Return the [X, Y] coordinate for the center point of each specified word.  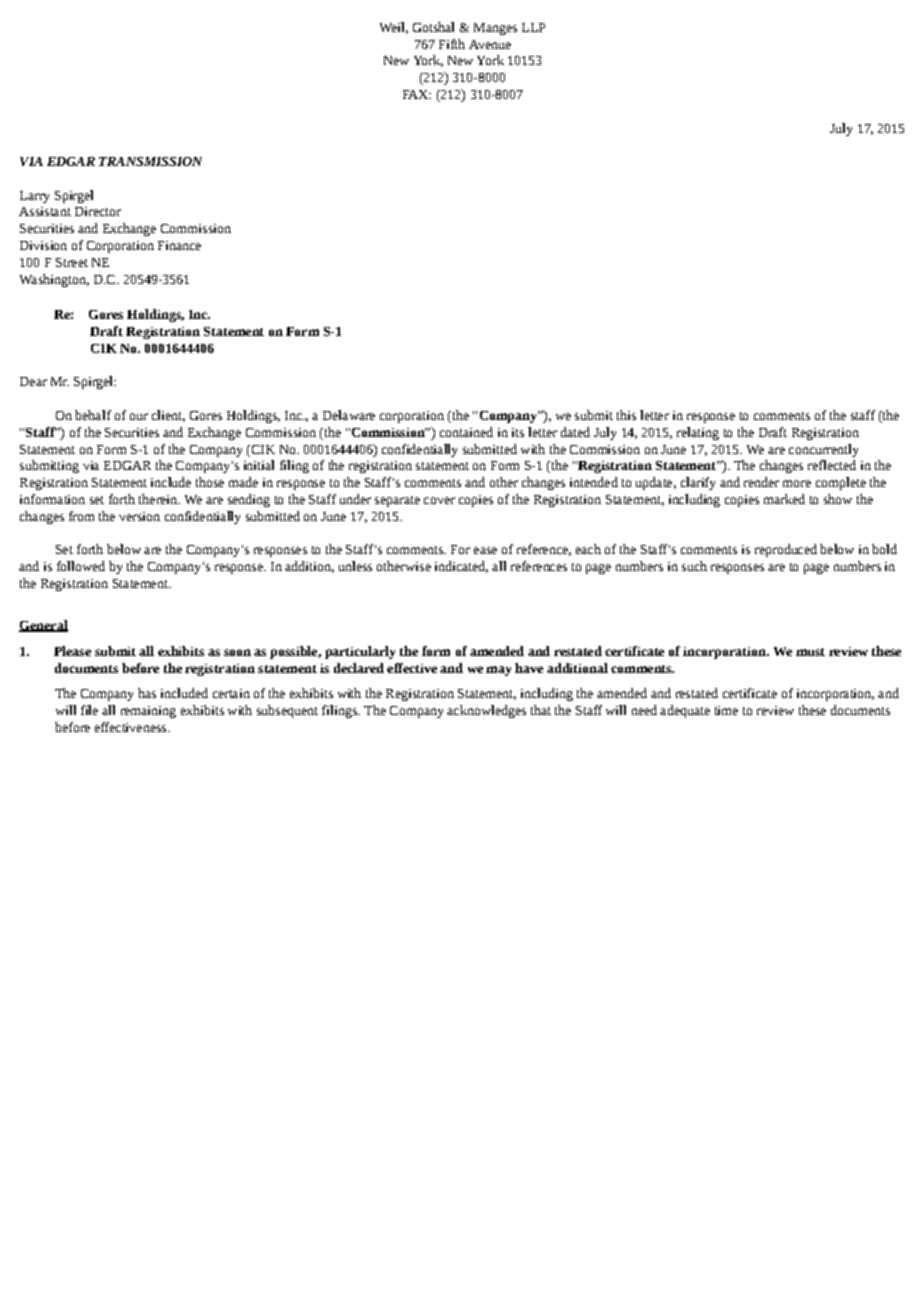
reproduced [786, 550]
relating [698, 433]
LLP [533, 27]
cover [439, 500]
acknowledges [486, 711]
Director [98, 211]
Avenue [490, 44]
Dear [33, 381]
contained [466, 432]
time [726, 710]
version [139, 516]
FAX [417, 94]
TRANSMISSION [150, 161]
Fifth [452, 44]
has [147, 693]
